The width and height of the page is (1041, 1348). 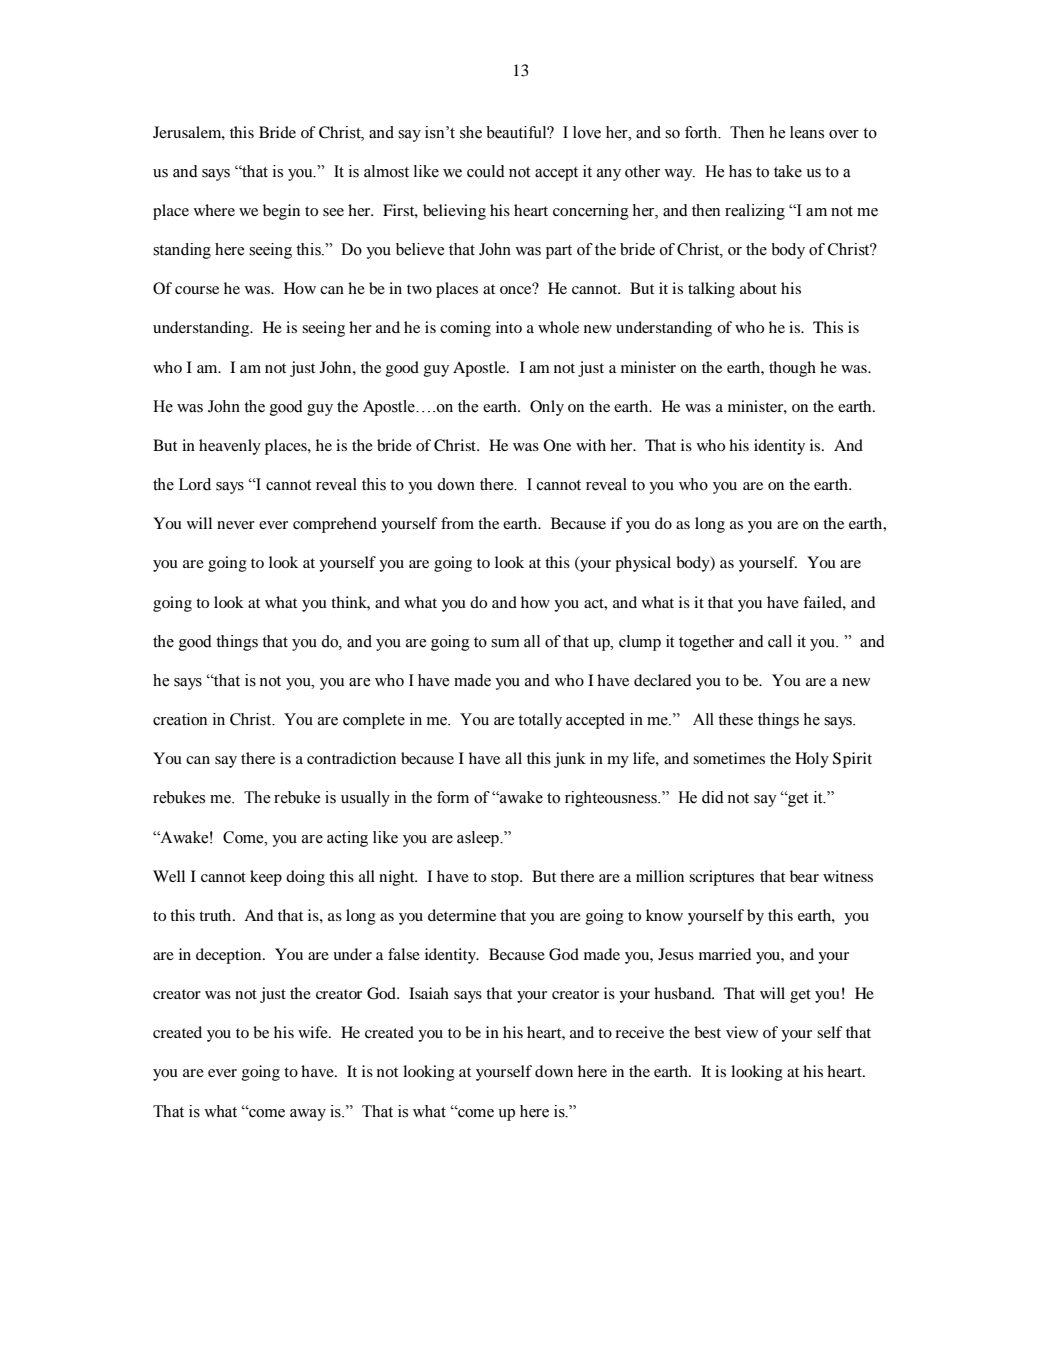 What do you see at coordinates (780, 641) in the page?
I see `call` at bounding box center [780, 641].
